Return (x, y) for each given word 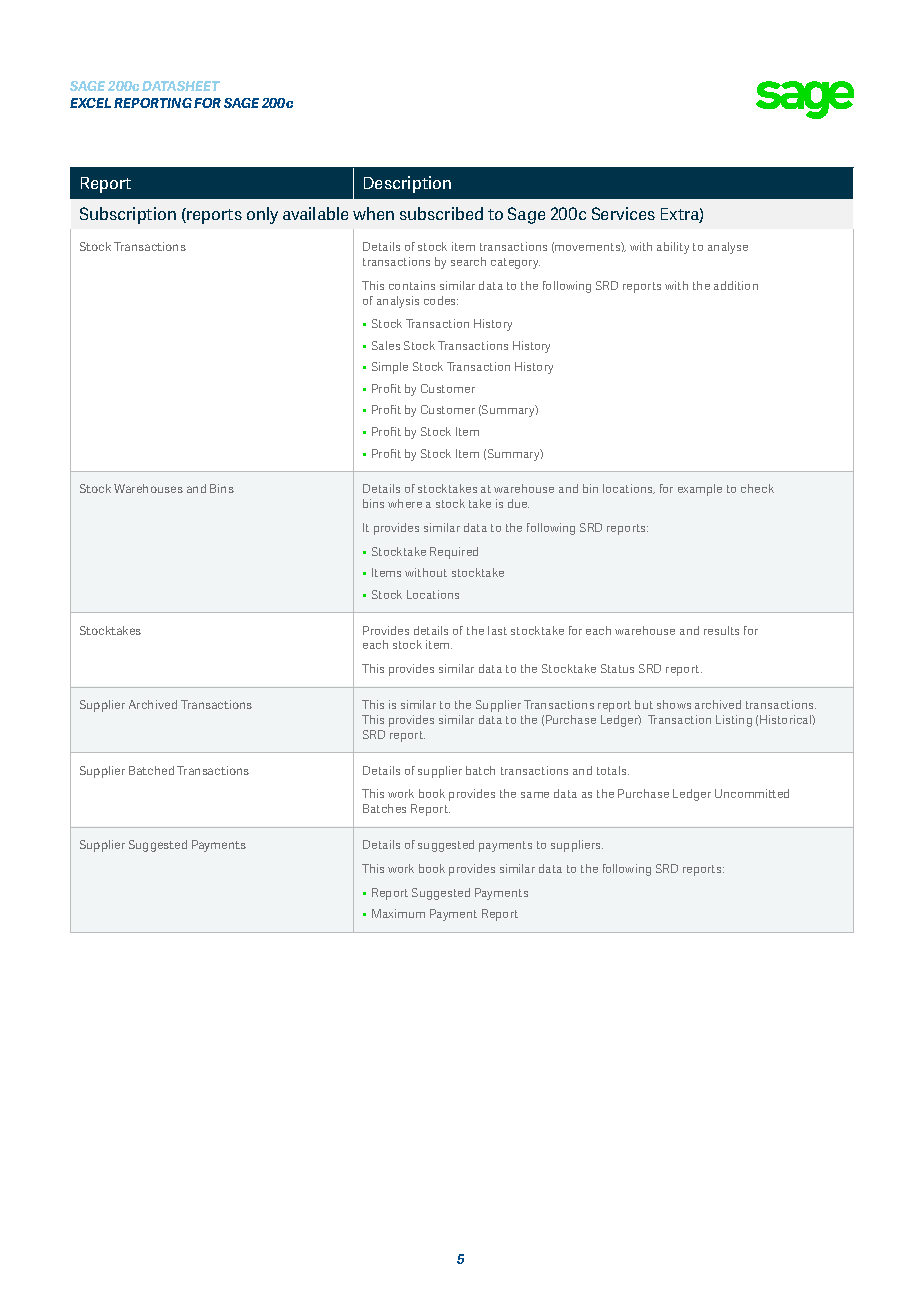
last (497, 630)
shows (674, 704)
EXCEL (90, 103)
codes (441, 300)
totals (613, 770)
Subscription (128, 215)
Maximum (398, 913)
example (700, 490)
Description (407, 184)
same (535, 795)
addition (736, 285)
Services (623, 213)
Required (454, 553)
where (405, 503)
